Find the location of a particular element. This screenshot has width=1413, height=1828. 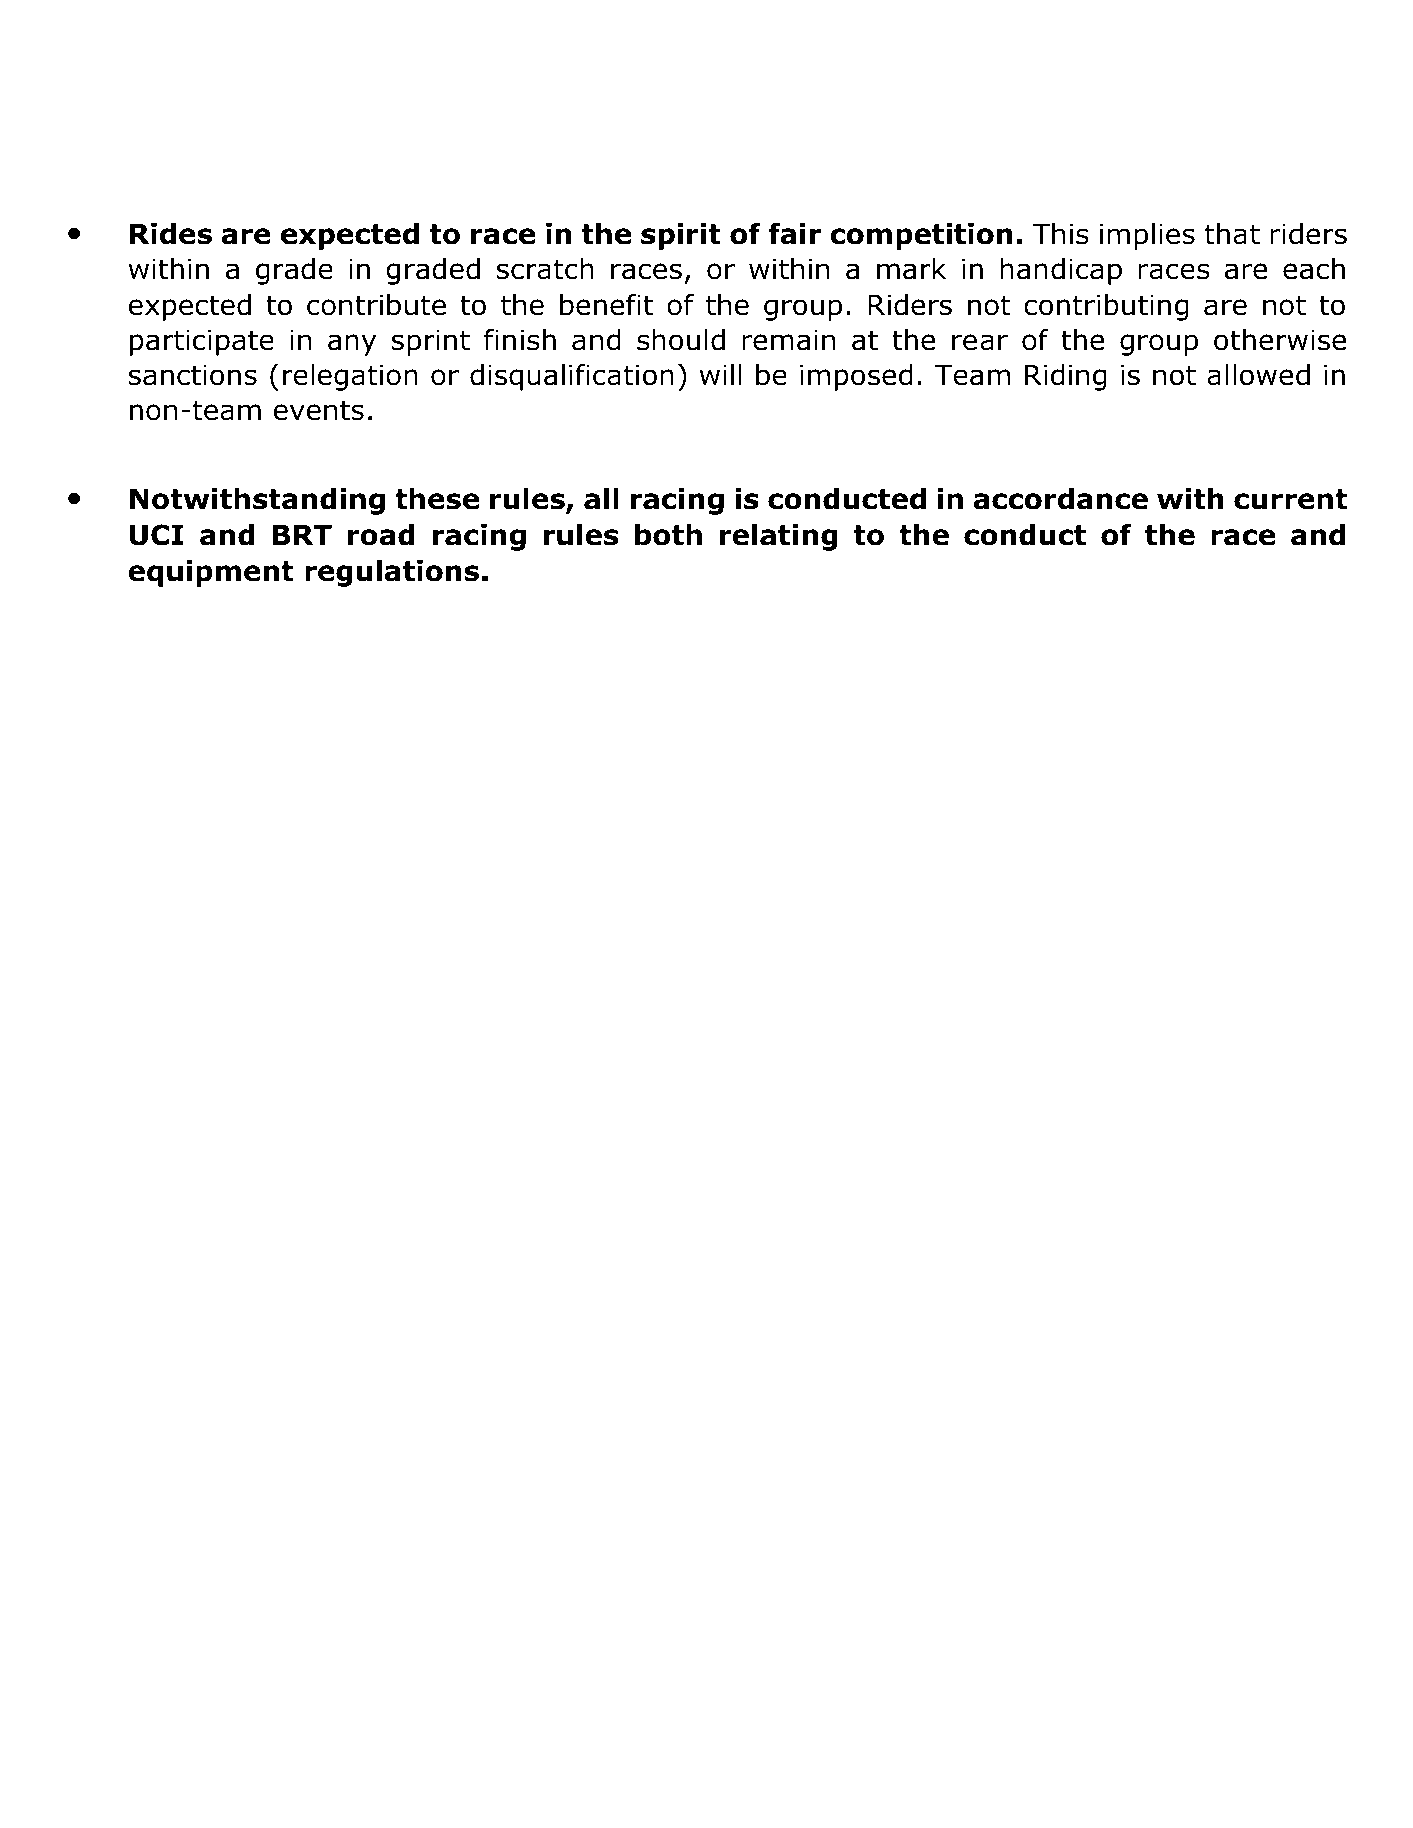

equipment is located at coordinates (210, 573).
